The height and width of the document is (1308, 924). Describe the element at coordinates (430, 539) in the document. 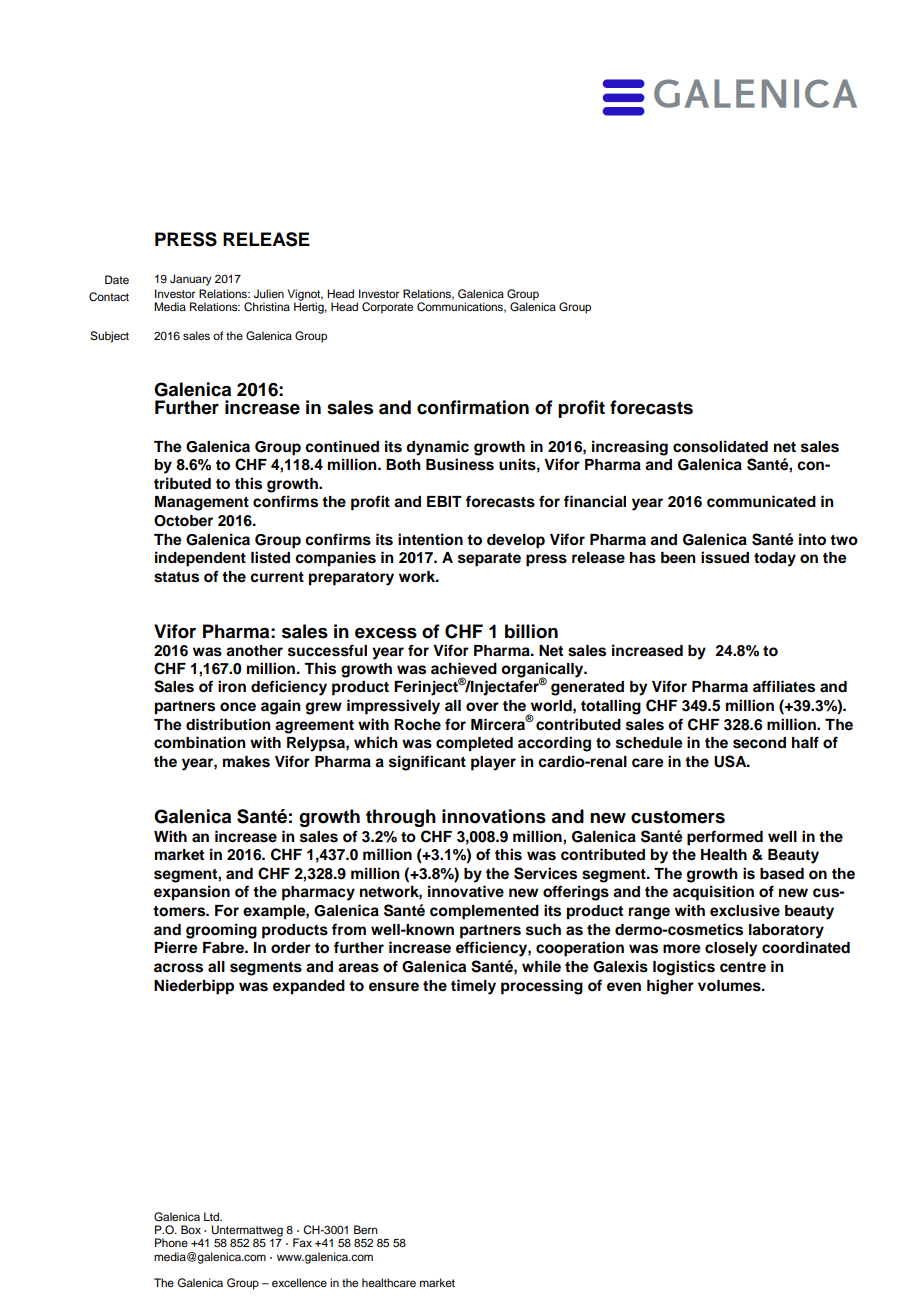

I see `intention` at that location.
